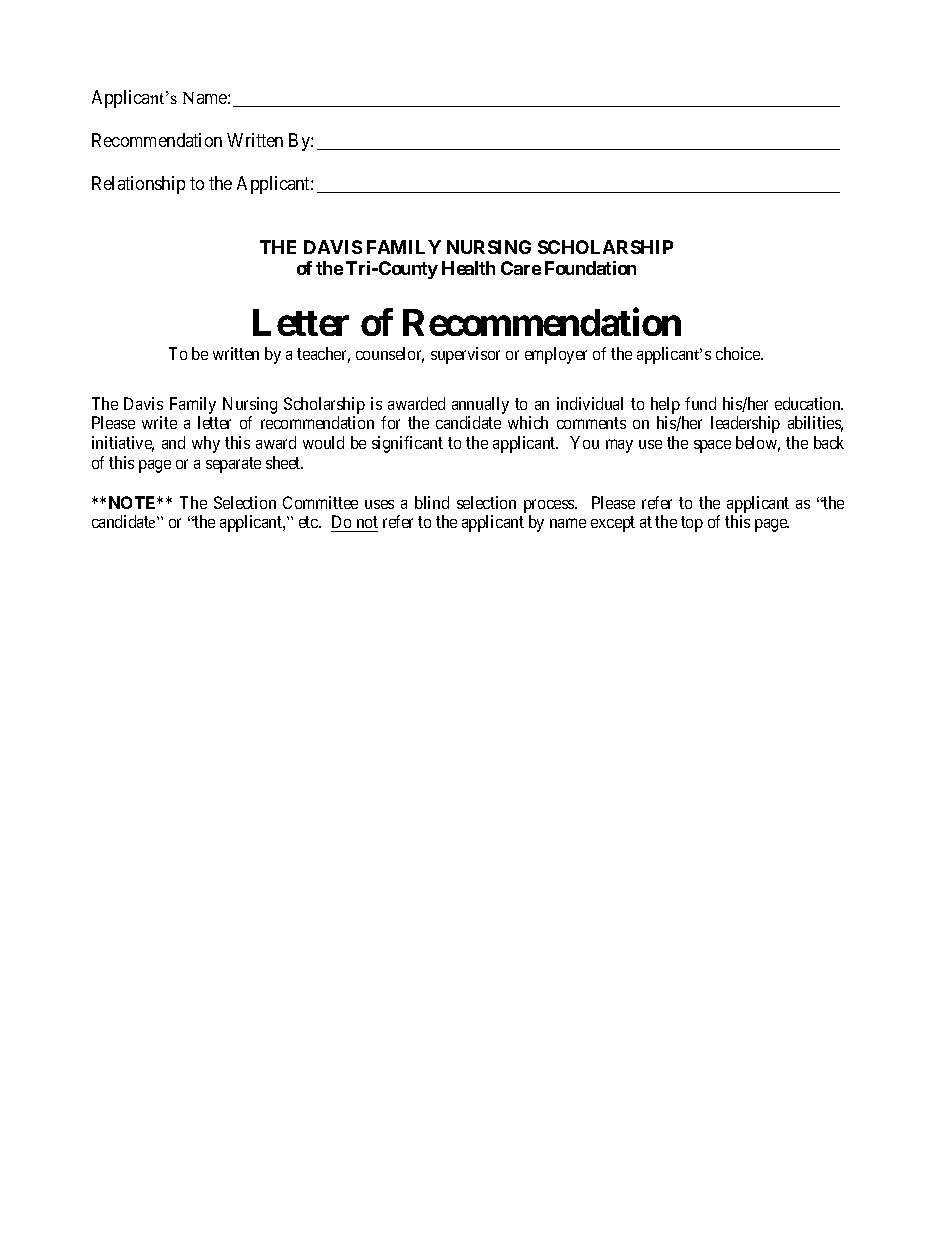 This image has width=952, height=1233. I want to click on blind, so click(432, 502).
